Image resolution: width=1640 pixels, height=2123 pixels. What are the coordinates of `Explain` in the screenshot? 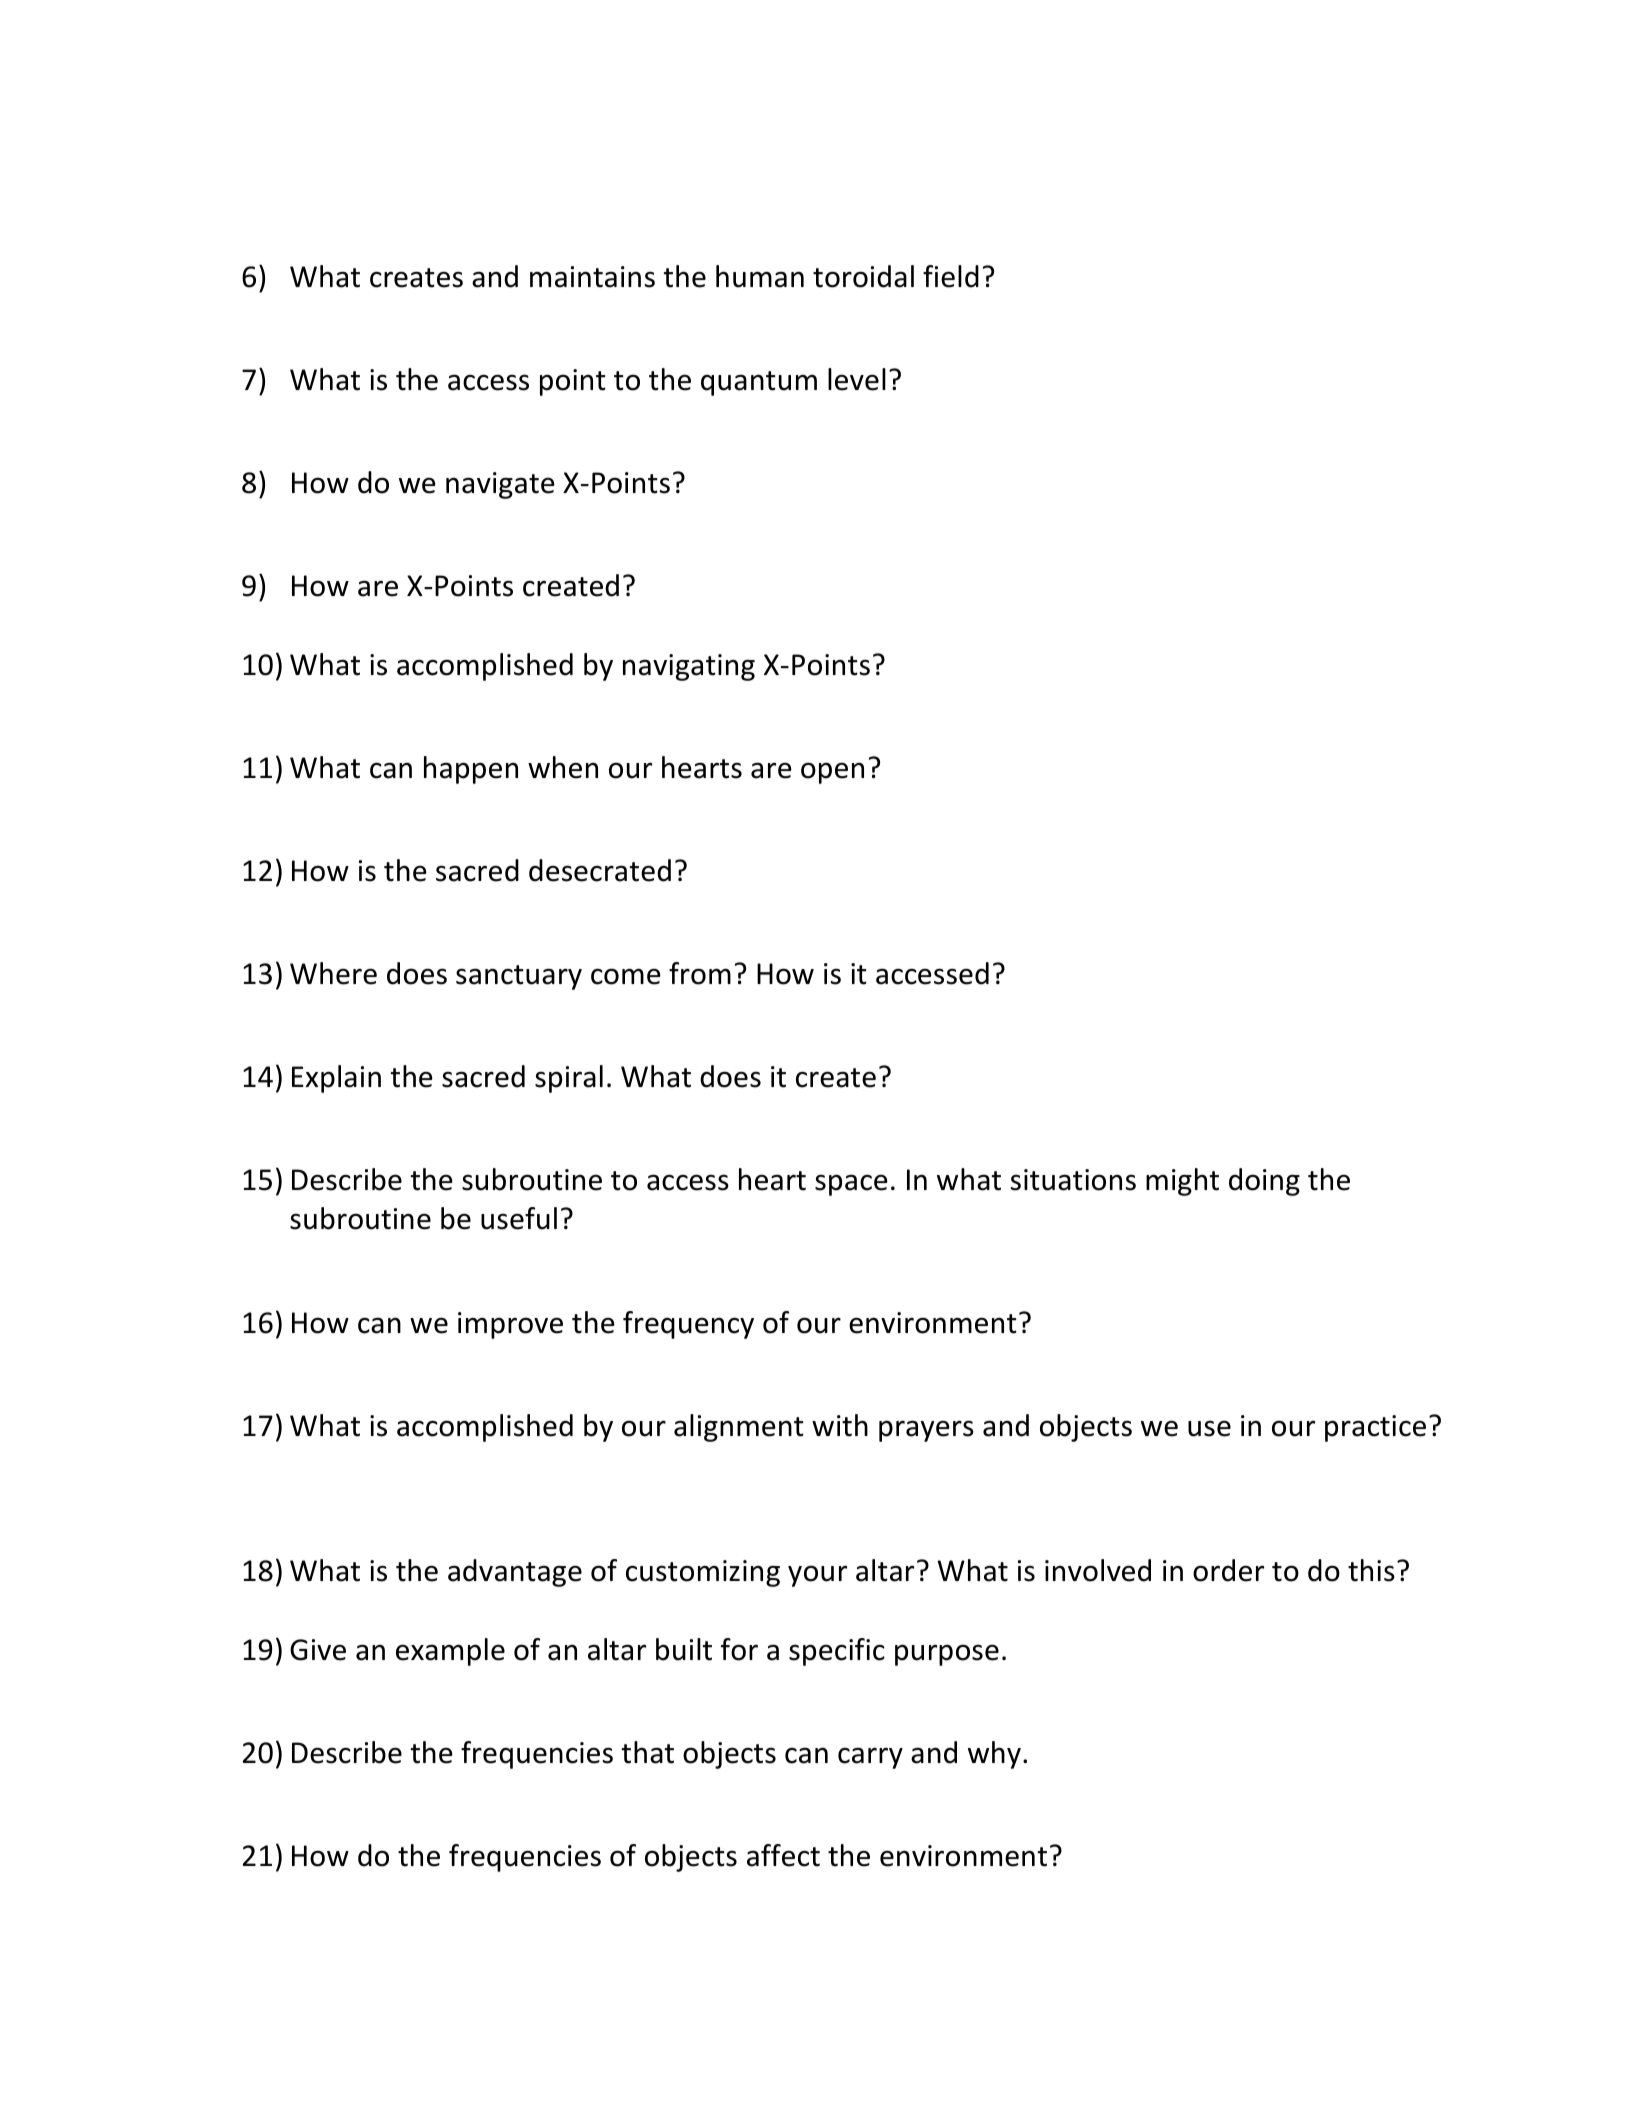 It's located at (336, 1079).
